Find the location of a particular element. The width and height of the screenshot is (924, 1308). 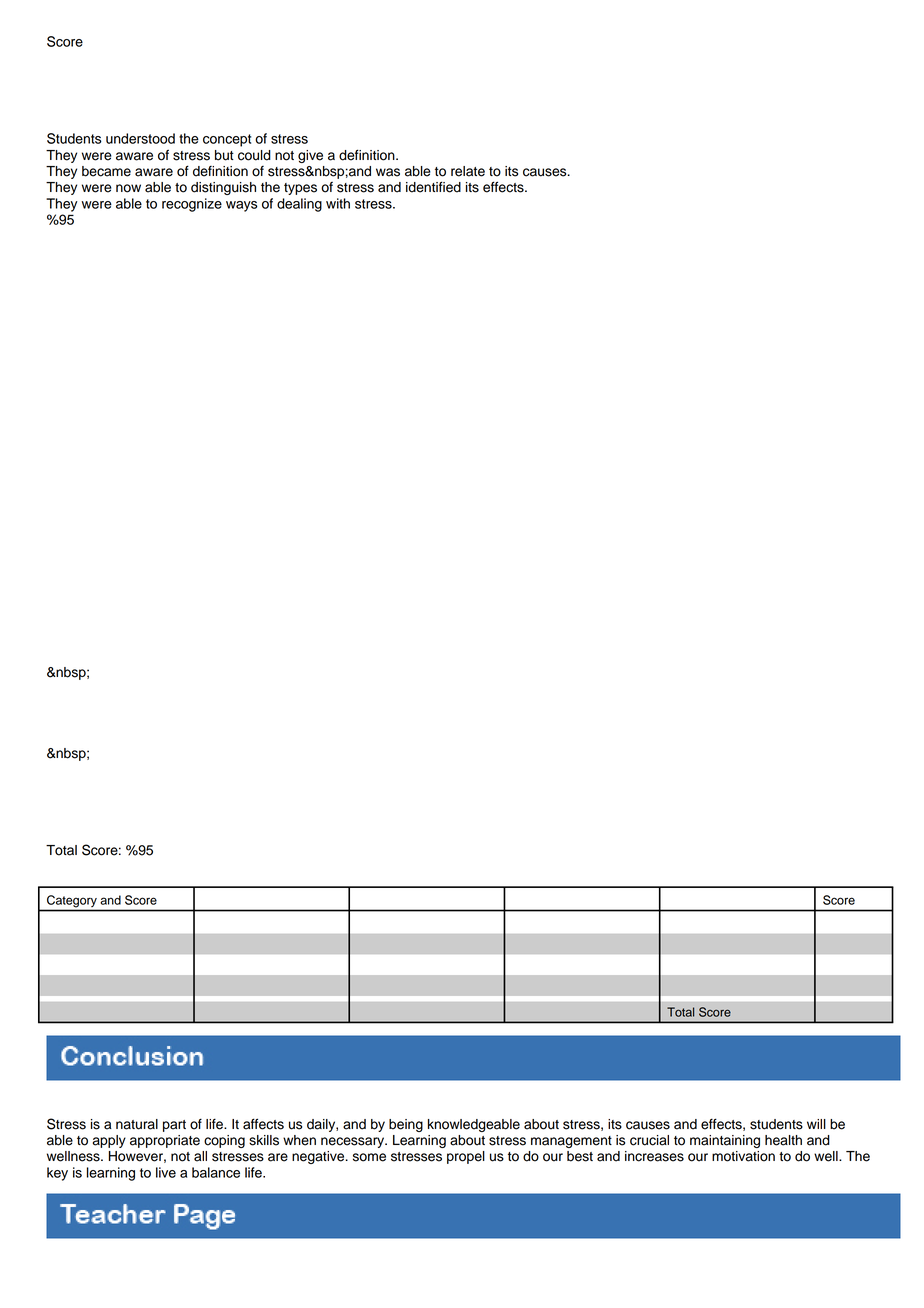

propel is located at coordinates (466, 1157).
